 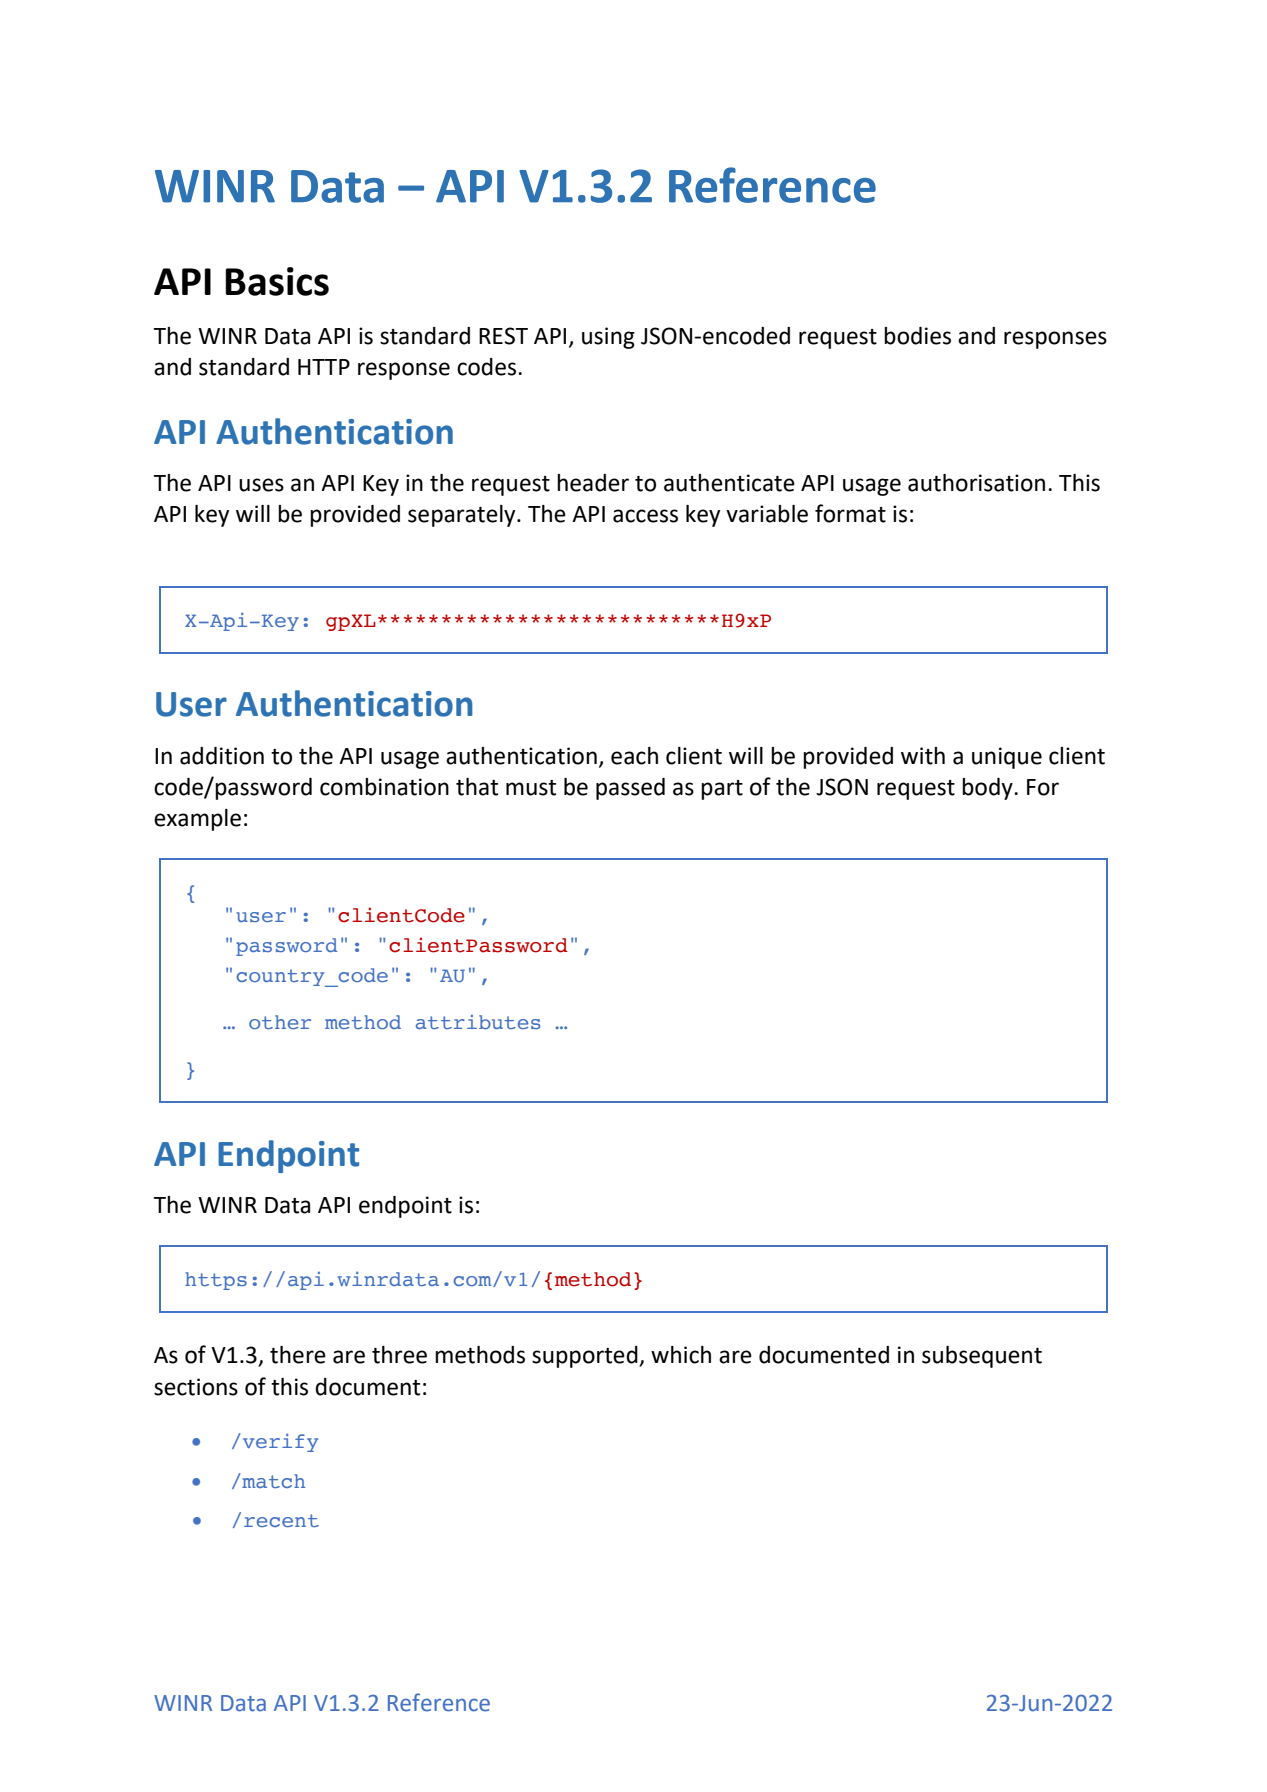 I want to click on with, so click(x=923, y=756).
